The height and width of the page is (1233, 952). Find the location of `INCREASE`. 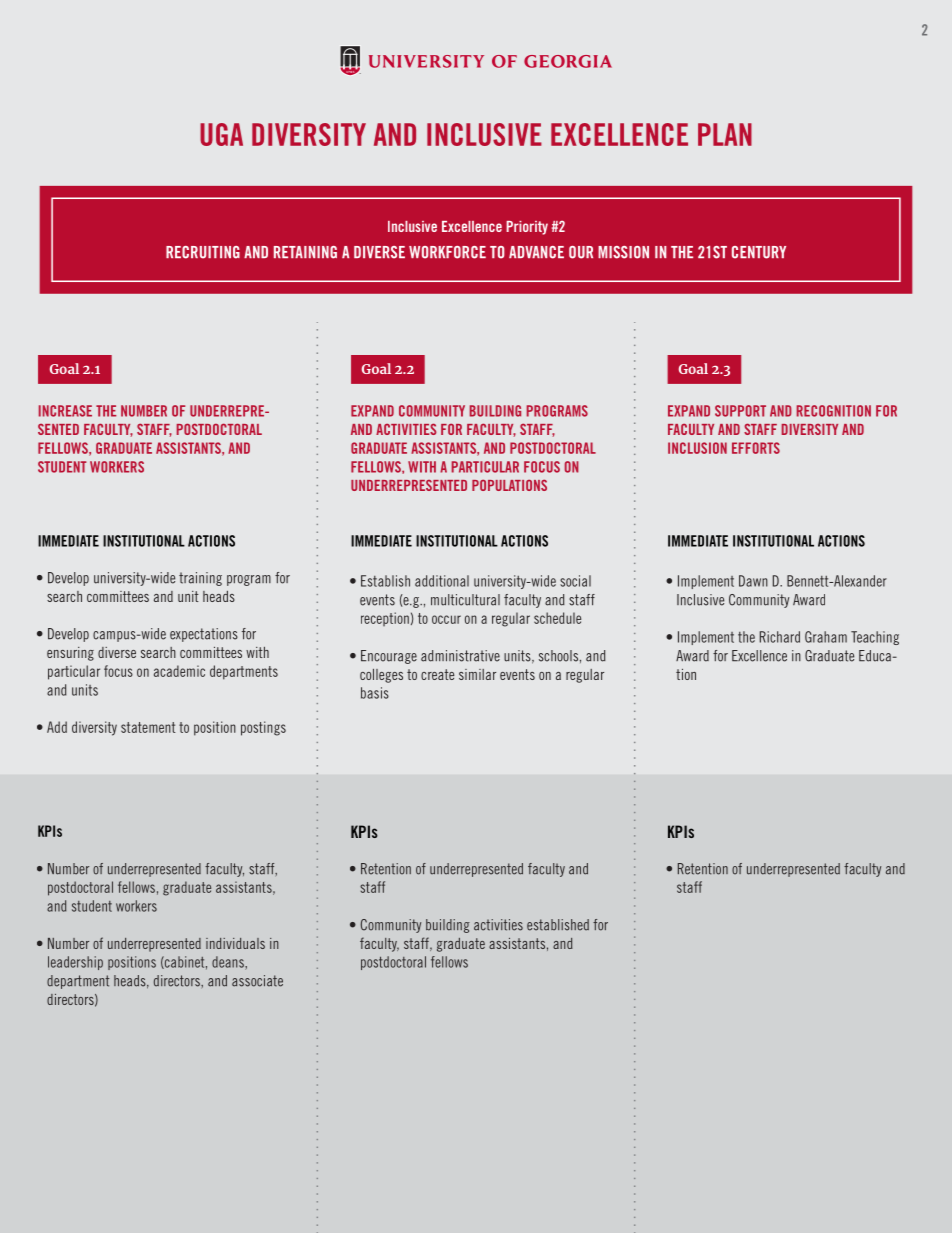

INCREASE is located at coordinates (65, 411).
